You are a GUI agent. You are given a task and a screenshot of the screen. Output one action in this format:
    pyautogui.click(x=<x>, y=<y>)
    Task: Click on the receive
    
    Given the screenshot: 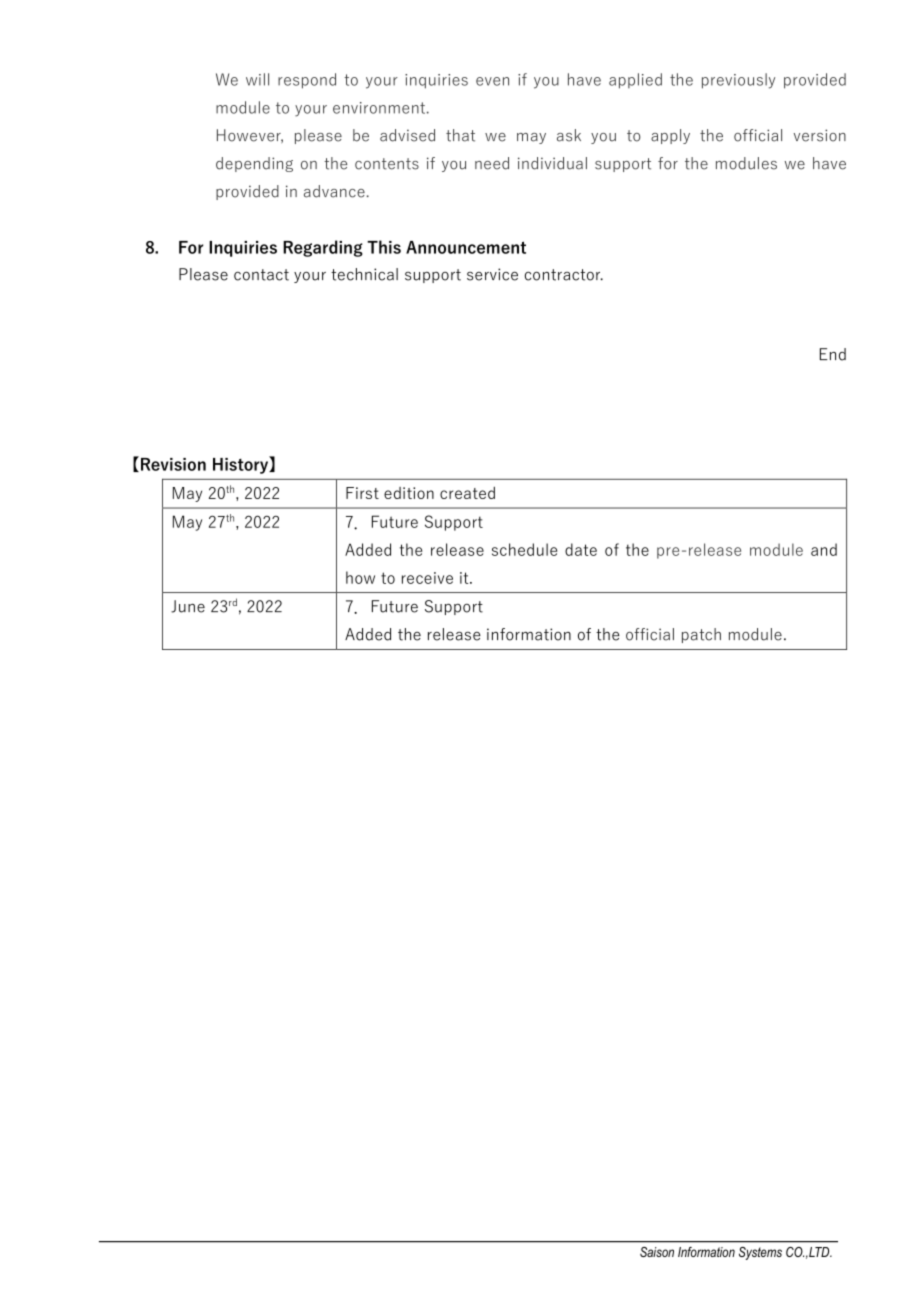 What is the action you would take?
    pyautogui.click(x=427, y=578)
